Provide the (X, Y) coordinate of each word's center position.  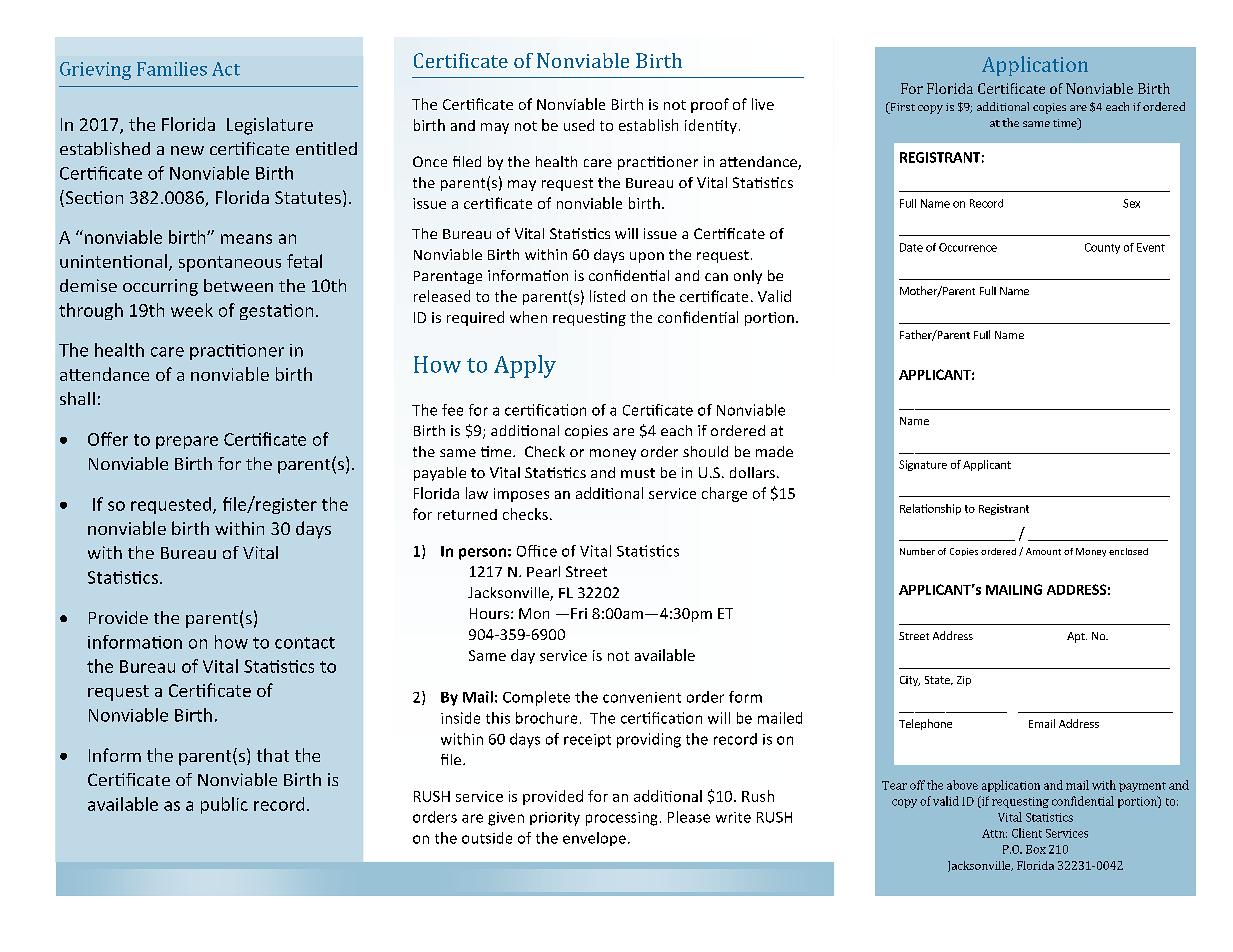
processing (621, 819)
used (579, 125)
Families (172, 69)
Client (1027, 833)
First (901, 108)
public (224, 805)
